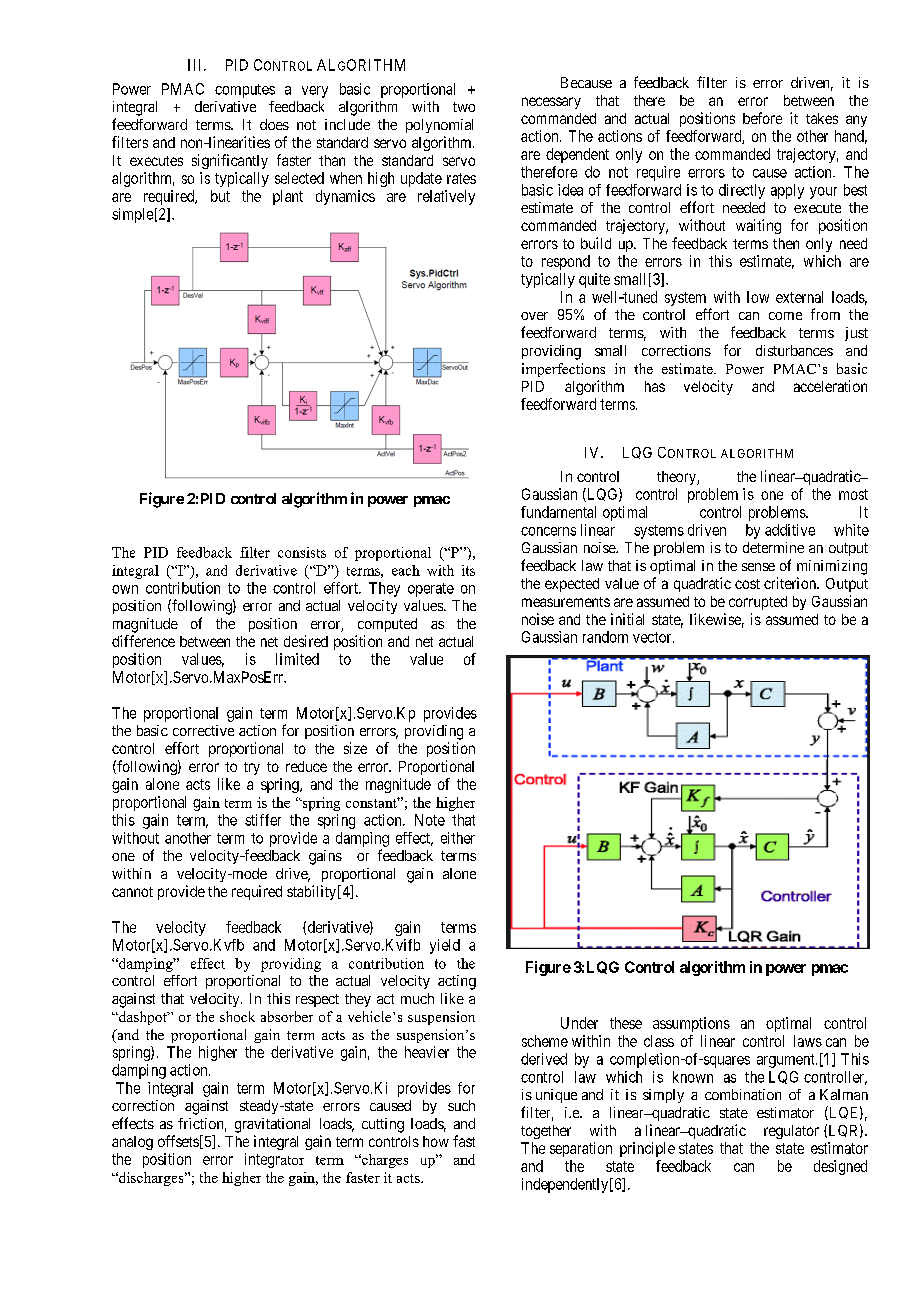 The width and height of the document is (924, 1307). Describe the element at coordinates (791, 1132) in the document. I see `regulator` at that location.
